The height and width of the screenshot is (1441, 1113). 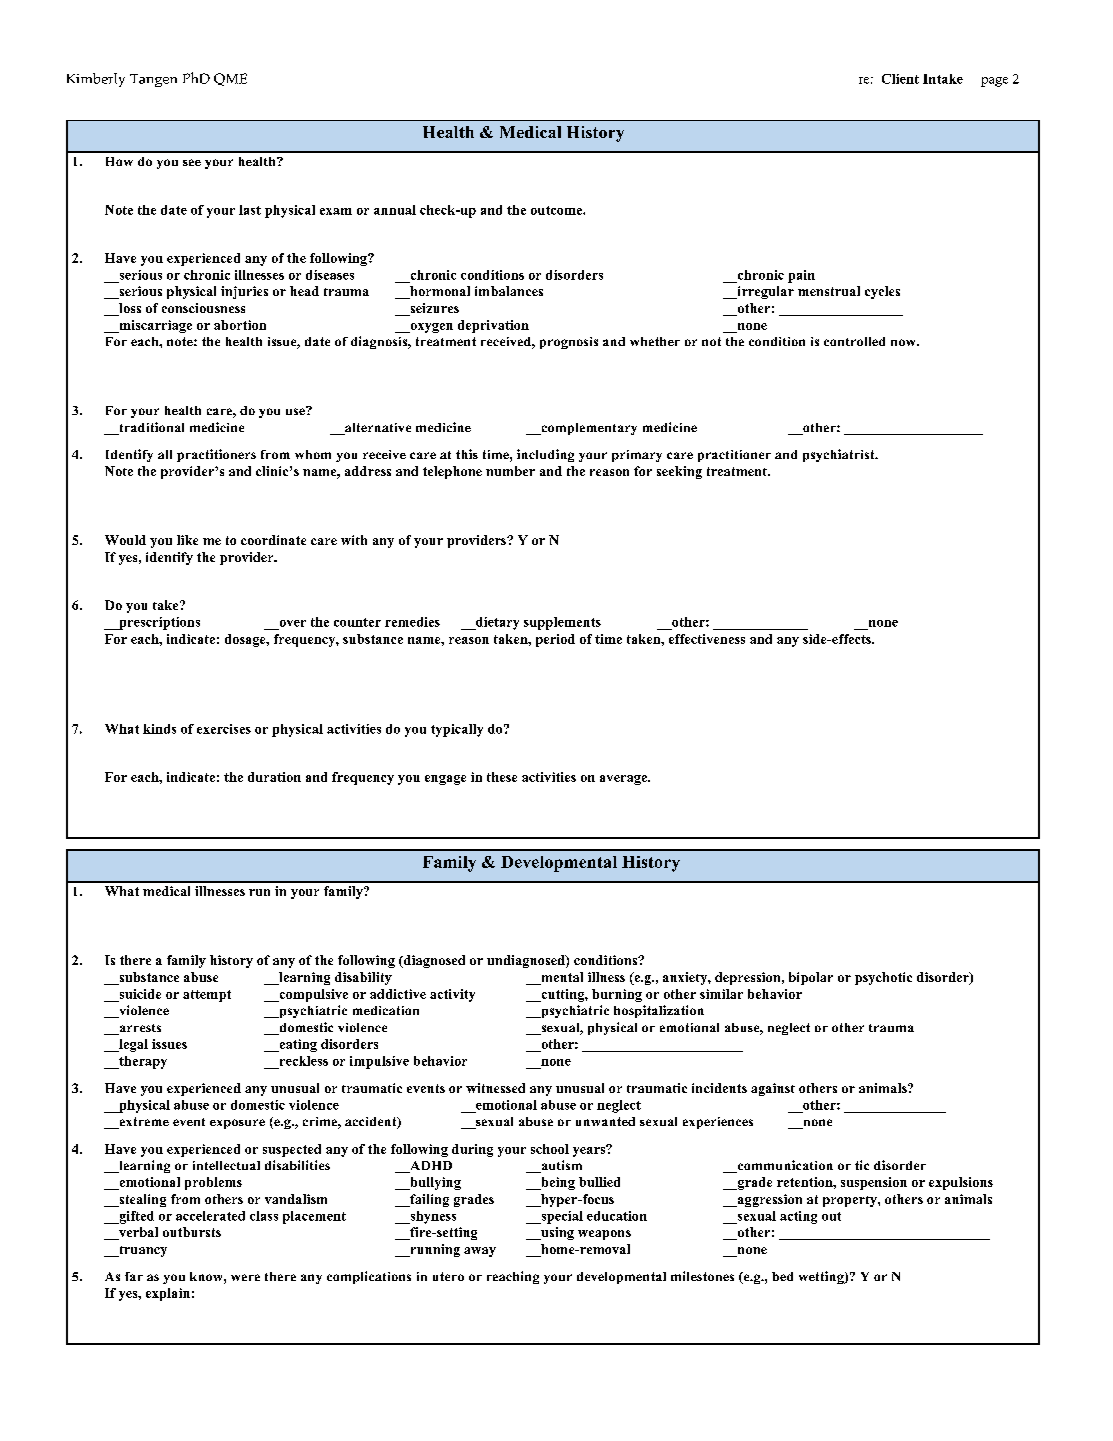 What do you see at coordinates (502, 777) in the screenshot?
I see `these` at bounding box center [502, 777].
